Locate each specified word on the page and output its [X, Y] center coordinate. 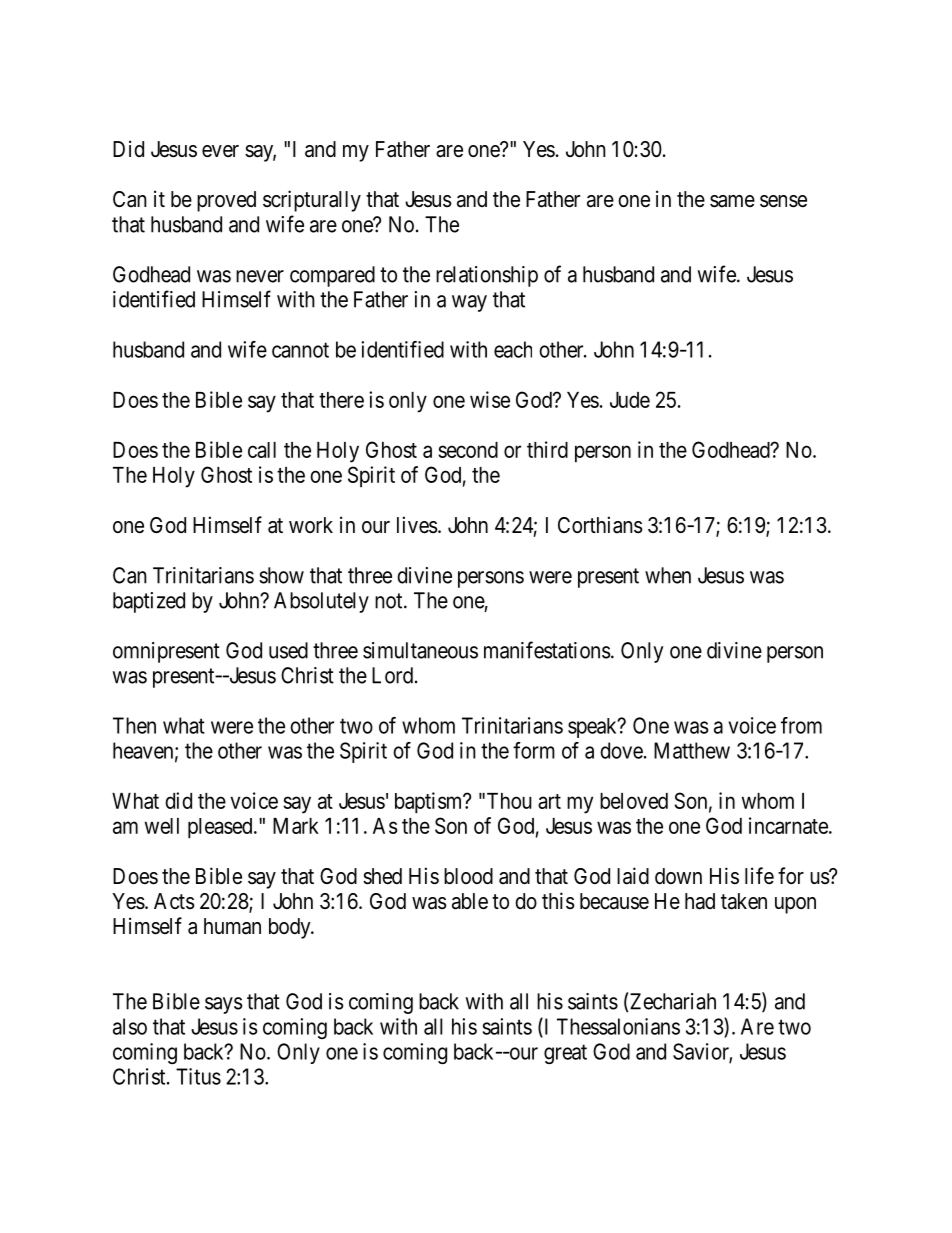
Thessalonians [618, 1026]
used [288, 650]
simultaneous [420, 650]
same [732, 201]
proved [226, 201]
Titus [198, 1076]
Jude [630, 400]
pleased [221, 828]
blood [468, 876]
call [262, 450]
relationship [487, 276]
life [759, 876]
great [565, 1054]
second [468, 450]
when [668, 575]
